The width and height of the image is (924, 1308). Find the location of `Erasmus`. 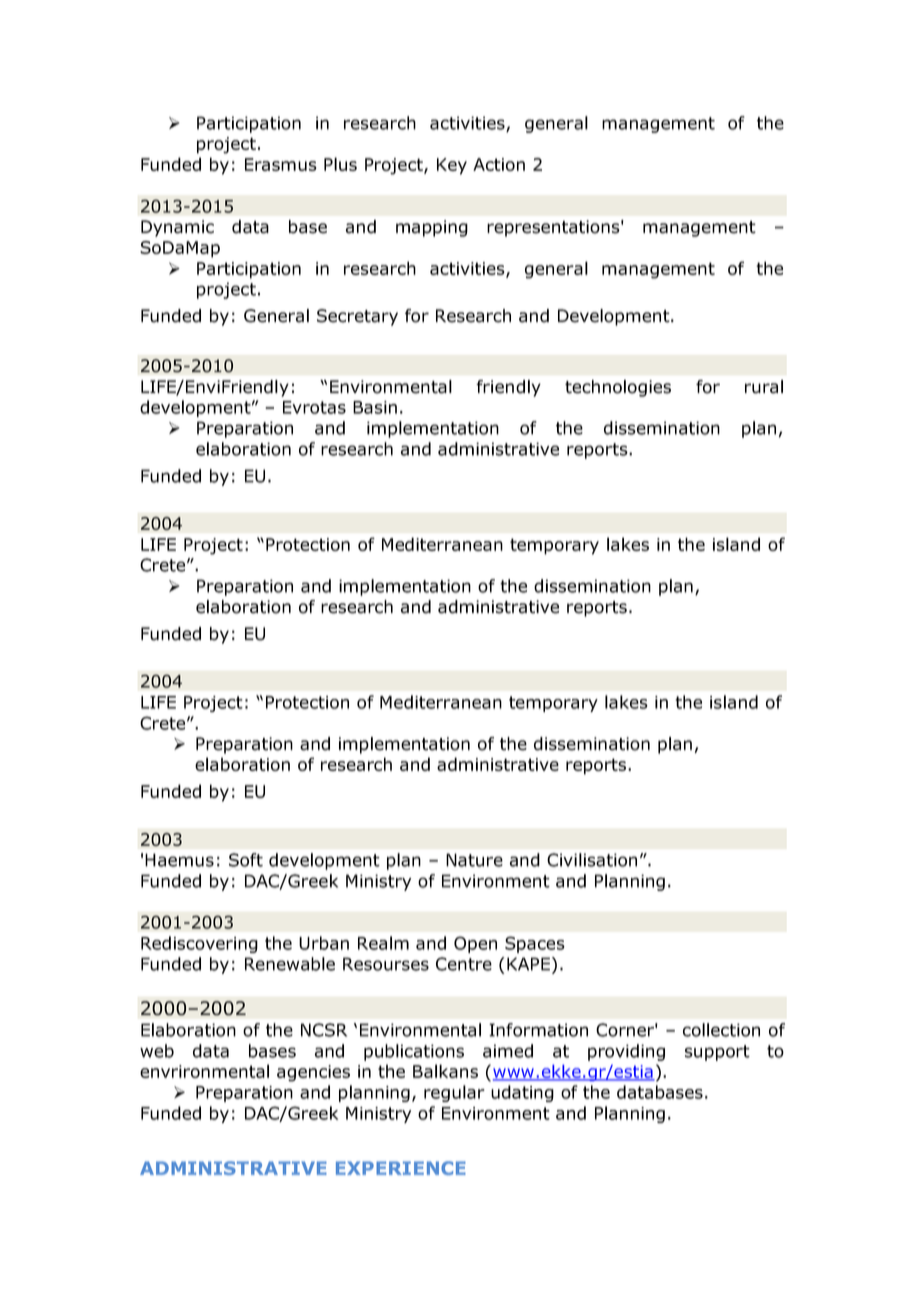

Erasmus is located at coordinates (281, 164).
